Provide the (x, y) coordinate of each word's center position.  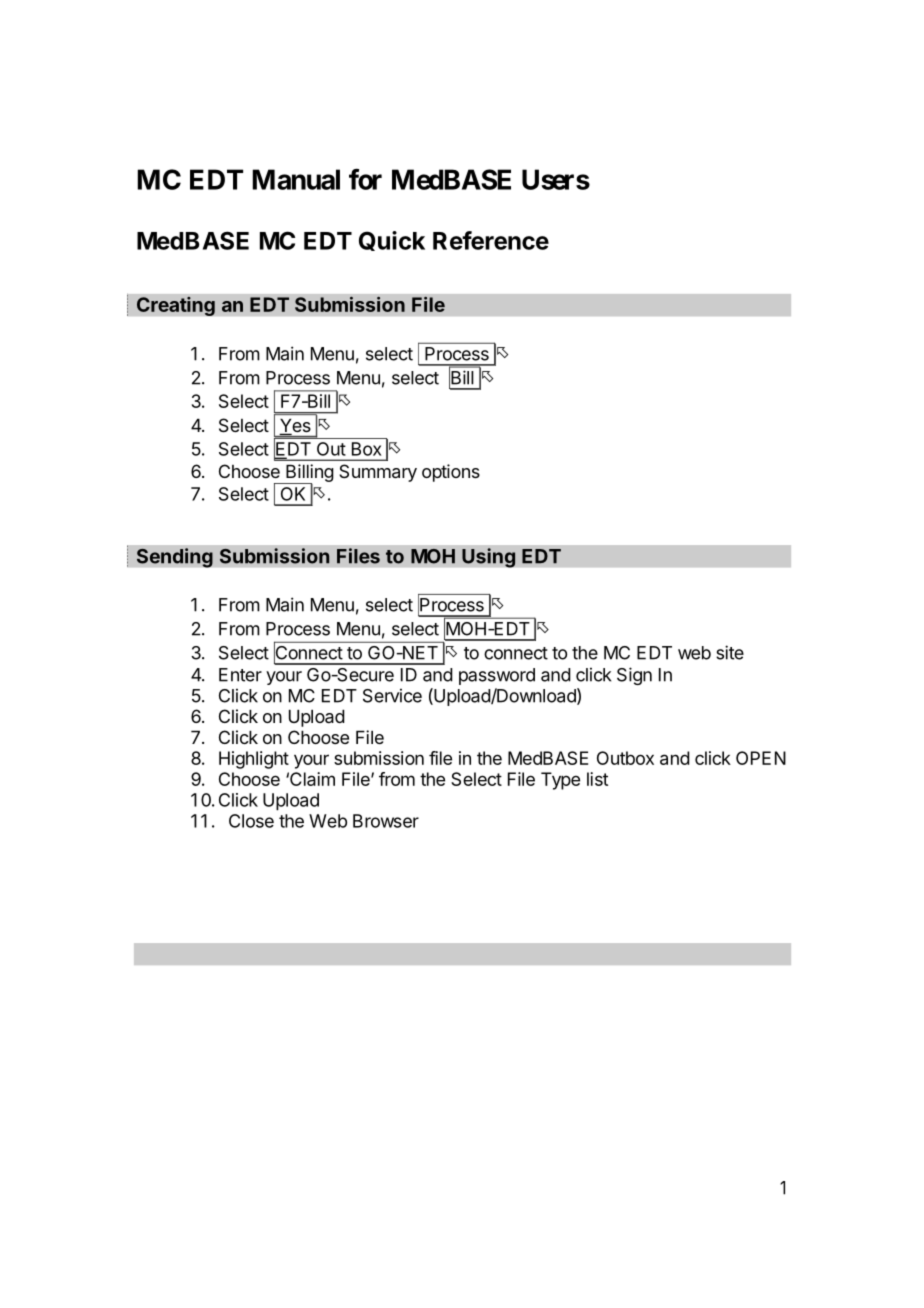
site (730, 652)
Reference (491, 240)
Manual (296, 179)
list (597, 779)
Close (251, 821)
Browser (386, 821)
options (451, 473)
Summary (378, 473)
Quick (392, 241)
